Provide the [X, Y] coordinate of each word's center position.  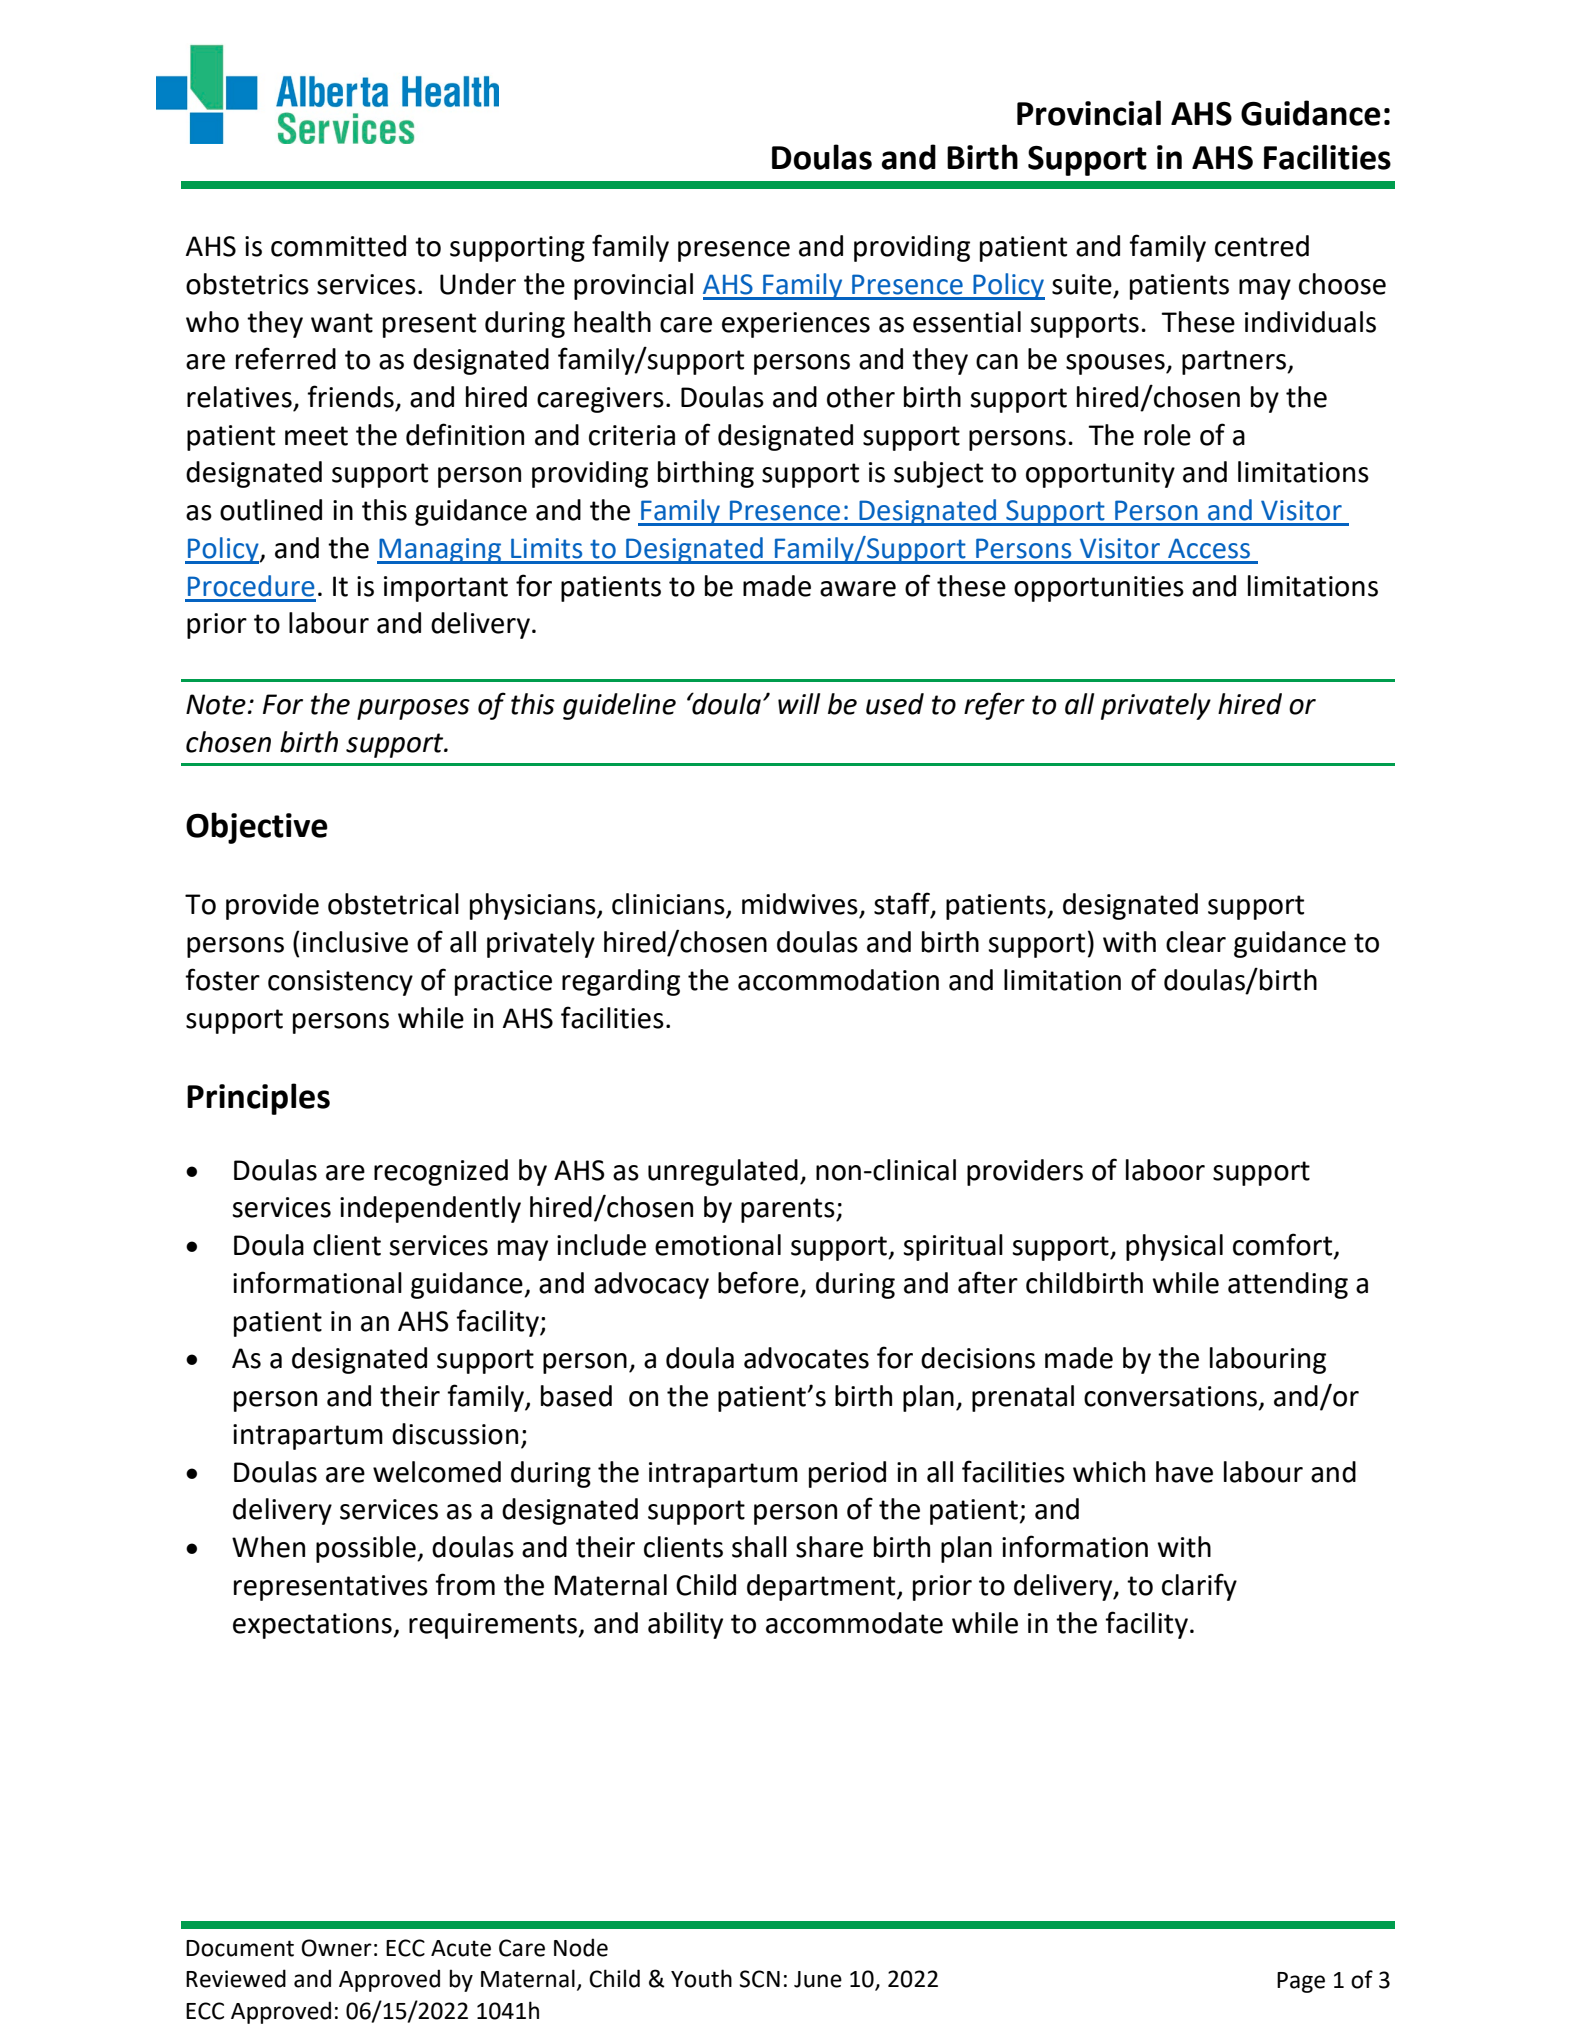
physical [1174, 1247]
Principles [258, 1099]
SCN [760, 1979]
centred [1262, 246]
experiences [796, 325]
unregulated [723, 1172]
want [342, 323]
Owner [336, 1948]
